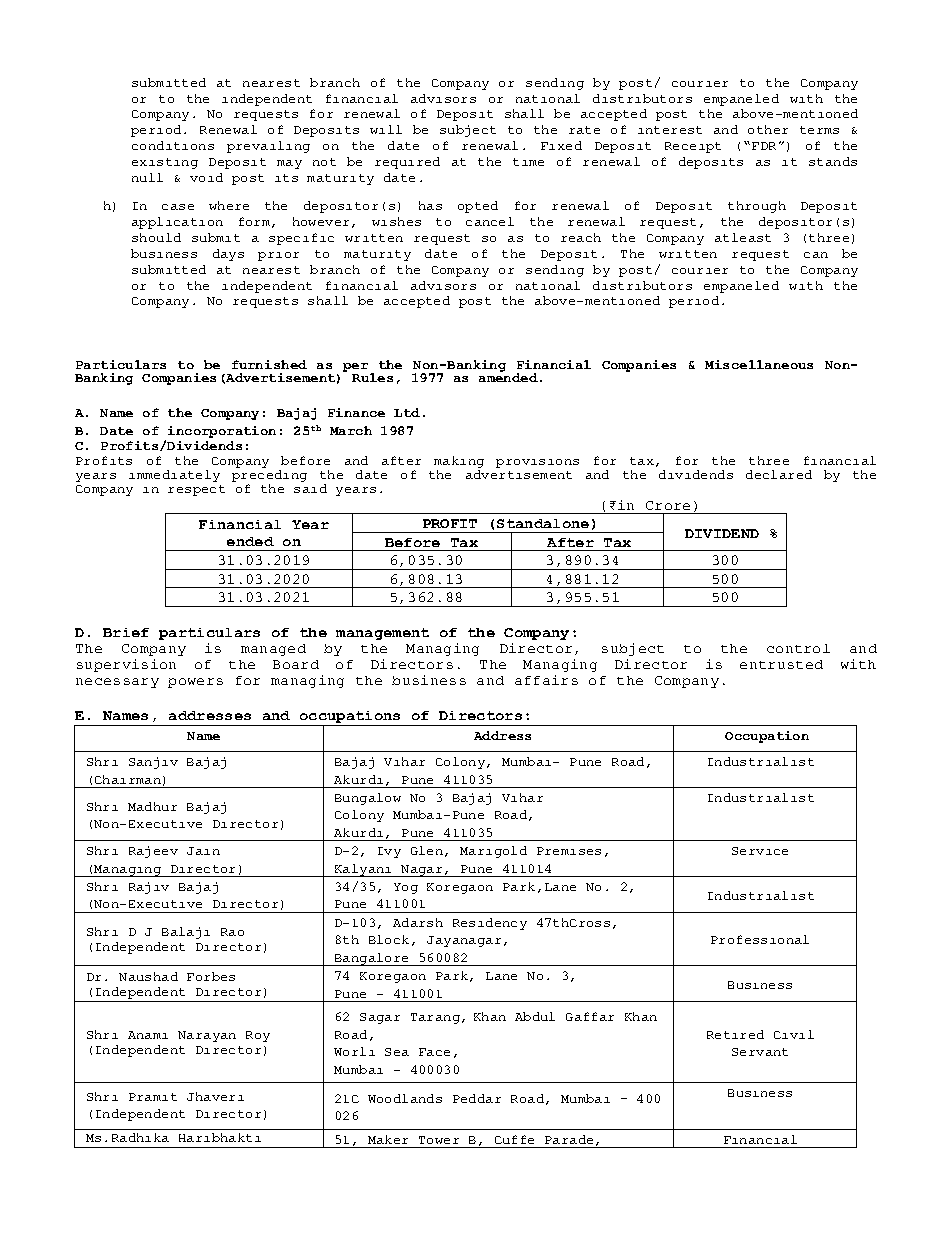 Image resolution: width=952 pixels, height=1233 pixels. What do you see at coordinates (528, 162) in the screenshot?
I see `time` at bounding box center [528, 162].
